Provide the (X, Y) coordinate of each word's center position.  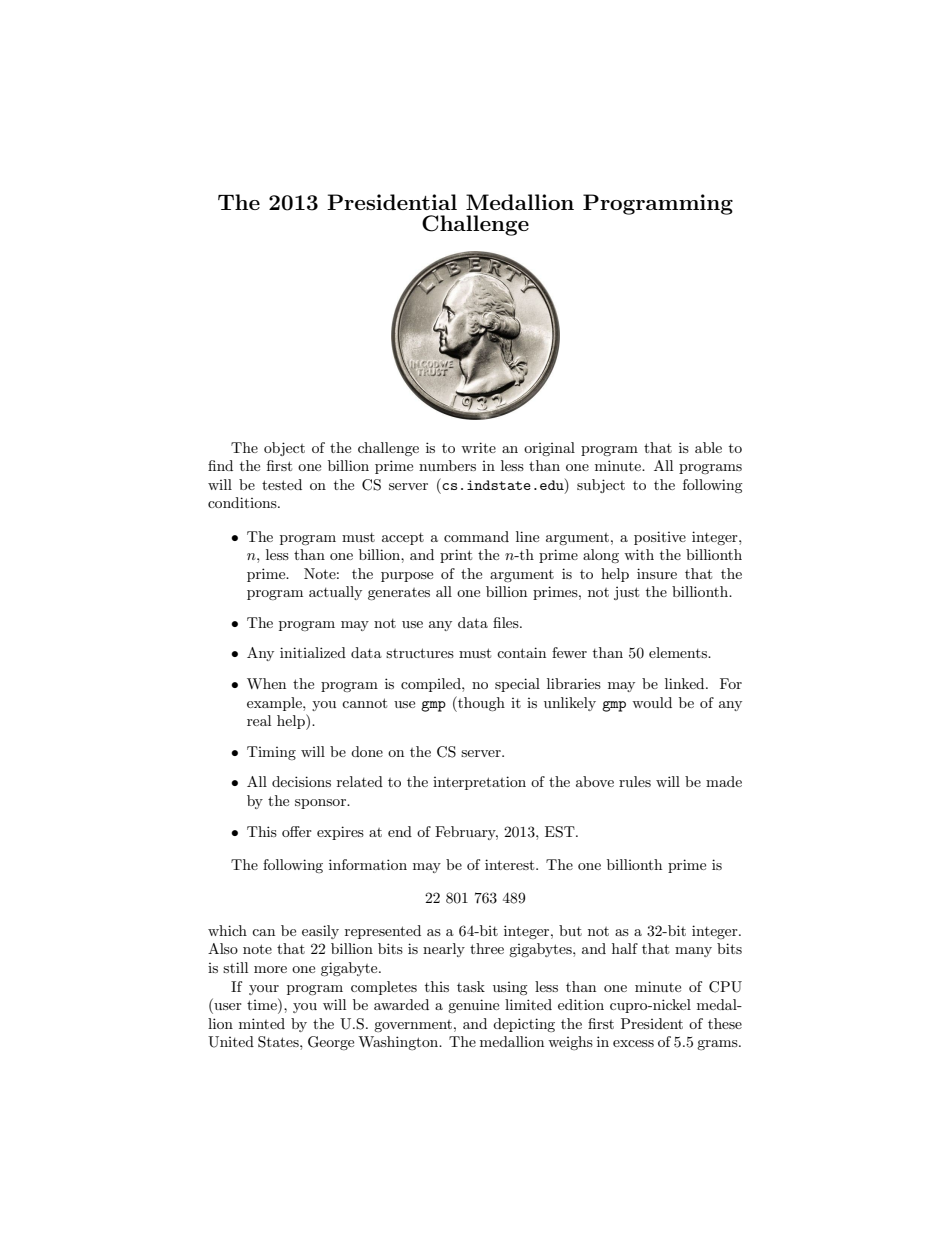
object (284, 449)
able (708, 447)
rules (635, 781)
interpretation (479, 783)
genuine (473, 1006)
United (231, 1042)
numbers (447, 465)
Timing (271, 753)
